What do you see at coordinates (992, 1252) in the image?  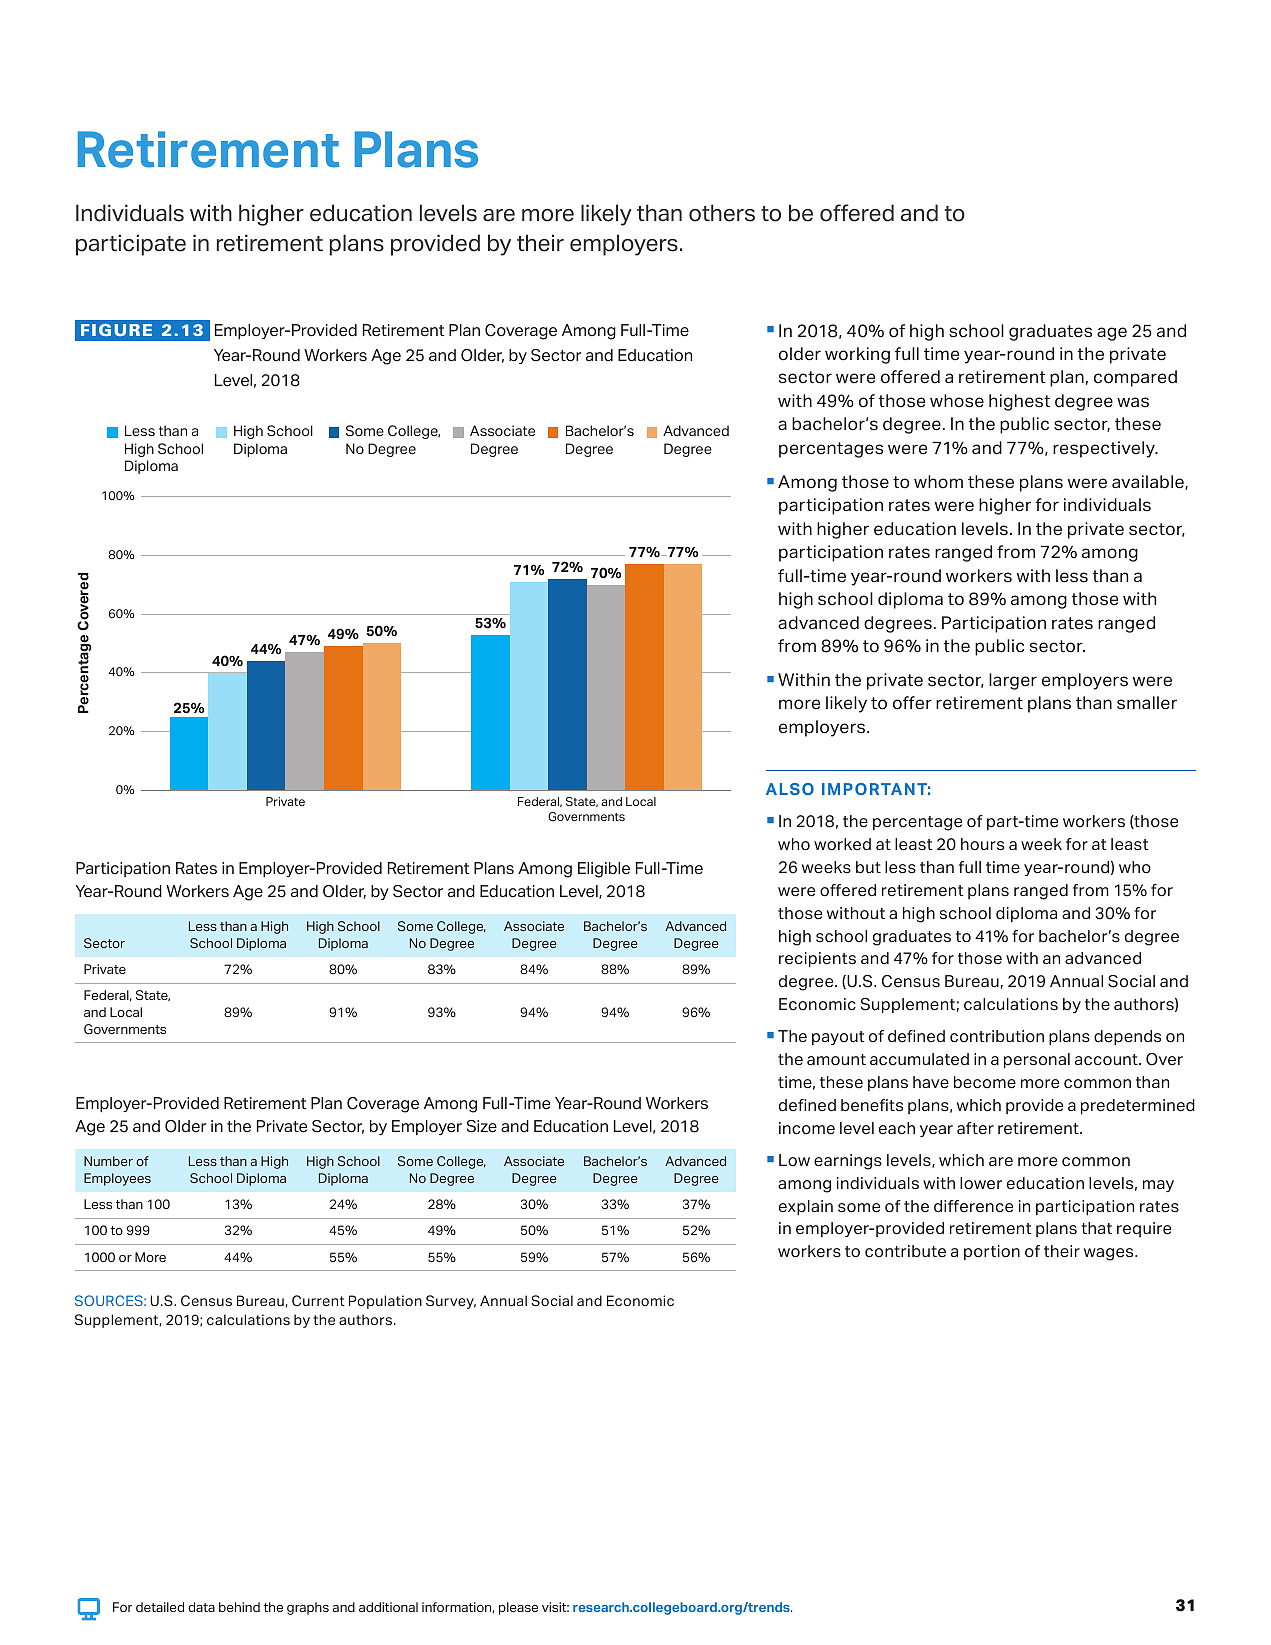 I see `portion` at bounding box center [992, 1252].
